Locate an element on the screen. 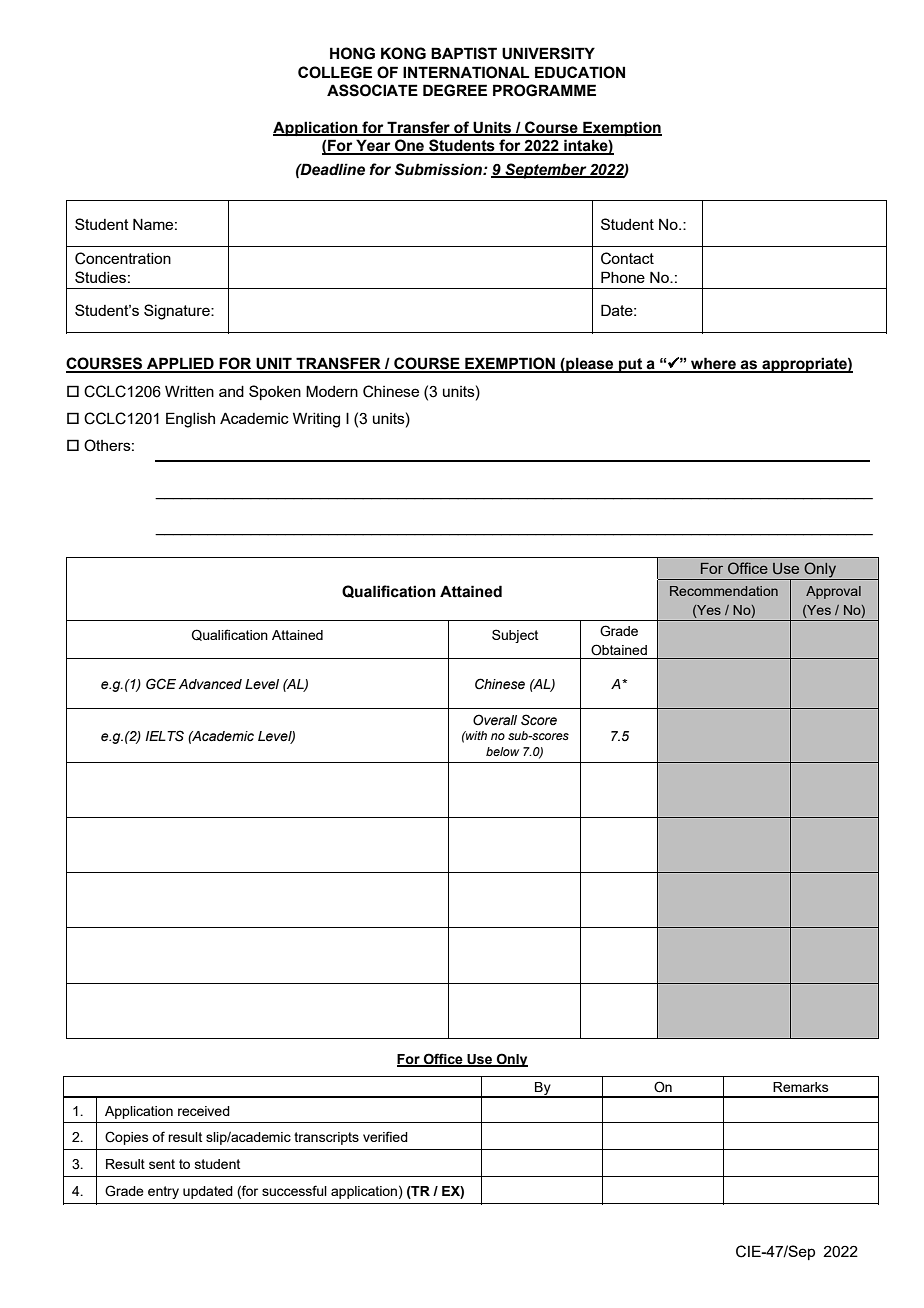 Image resolution: width=924 pixels, height=1308 pixels. verified is located at coordinates (385, 1136).
